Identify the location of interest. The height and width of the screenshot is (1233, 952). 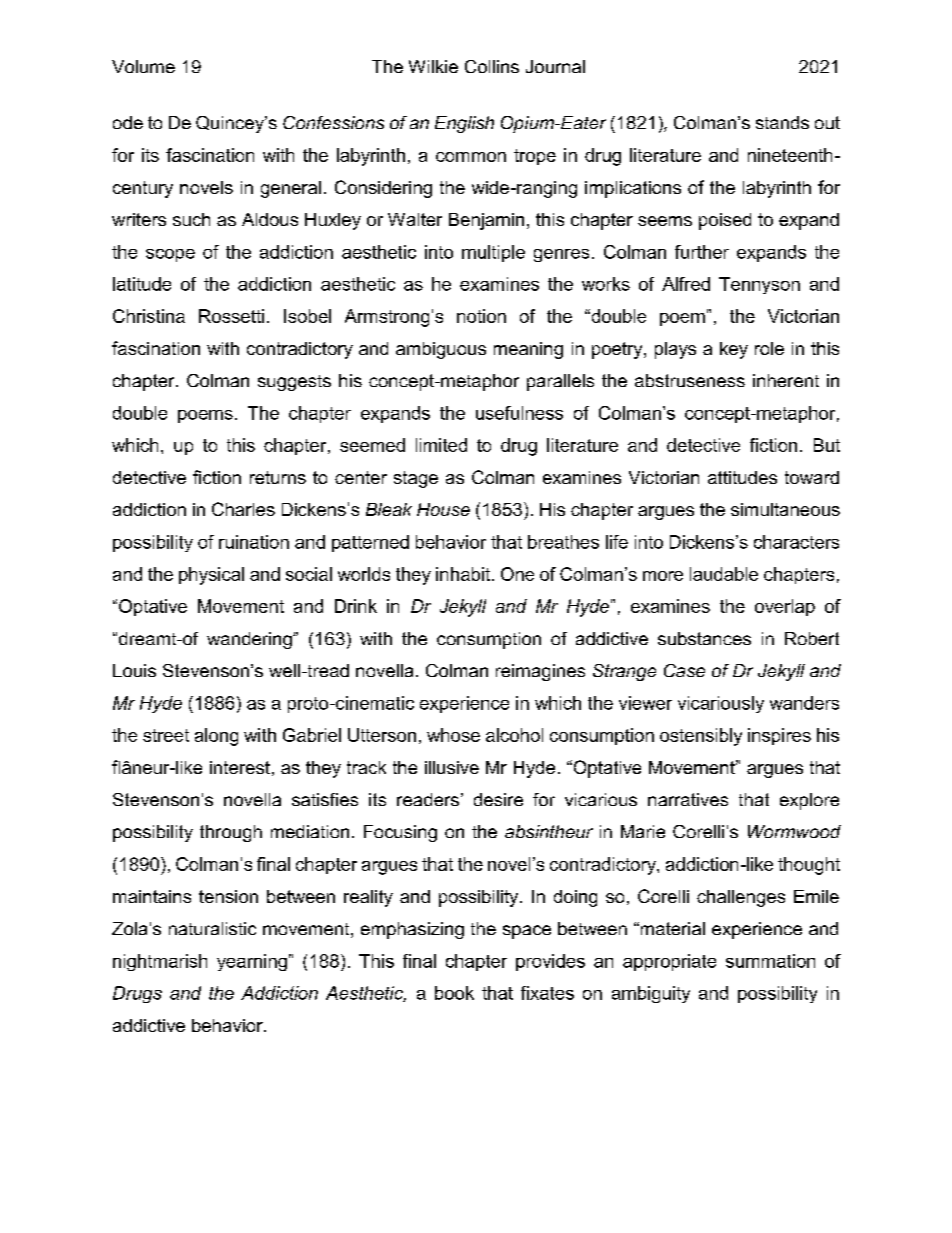
(240, 767).
